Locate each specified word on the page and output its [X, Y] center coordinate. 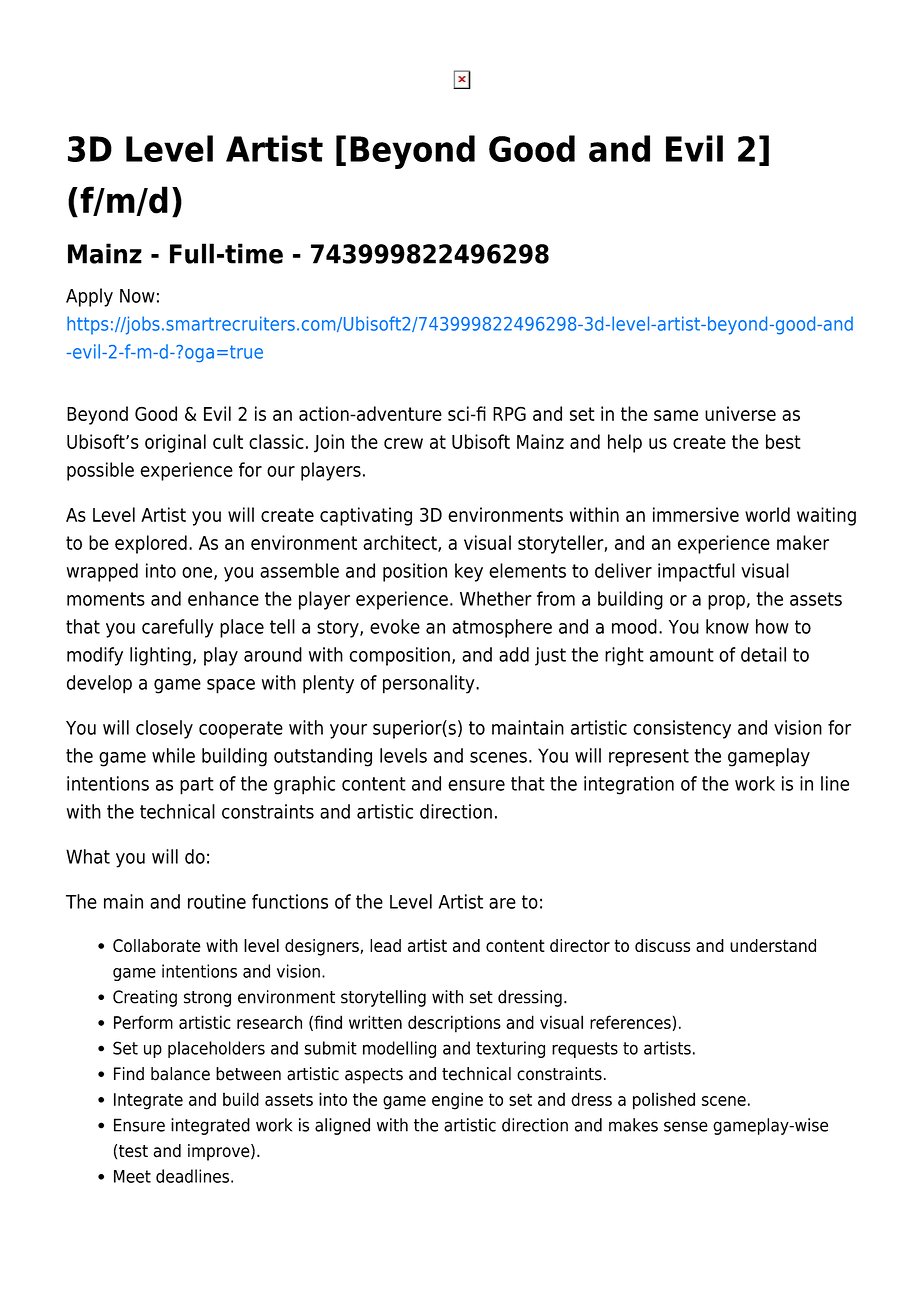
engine [457, 1101]
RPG [509, 413]
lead [385, 945]
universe [740, 413]
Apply [89, 297]
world [767, 514]
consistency [682, 729]
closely [164, 729]
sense [686, 1126]
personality [430, 684]
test [133, 1151]
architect [401, 543]
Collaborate [157, 945]
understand [773, 945]
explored [151, 544]
